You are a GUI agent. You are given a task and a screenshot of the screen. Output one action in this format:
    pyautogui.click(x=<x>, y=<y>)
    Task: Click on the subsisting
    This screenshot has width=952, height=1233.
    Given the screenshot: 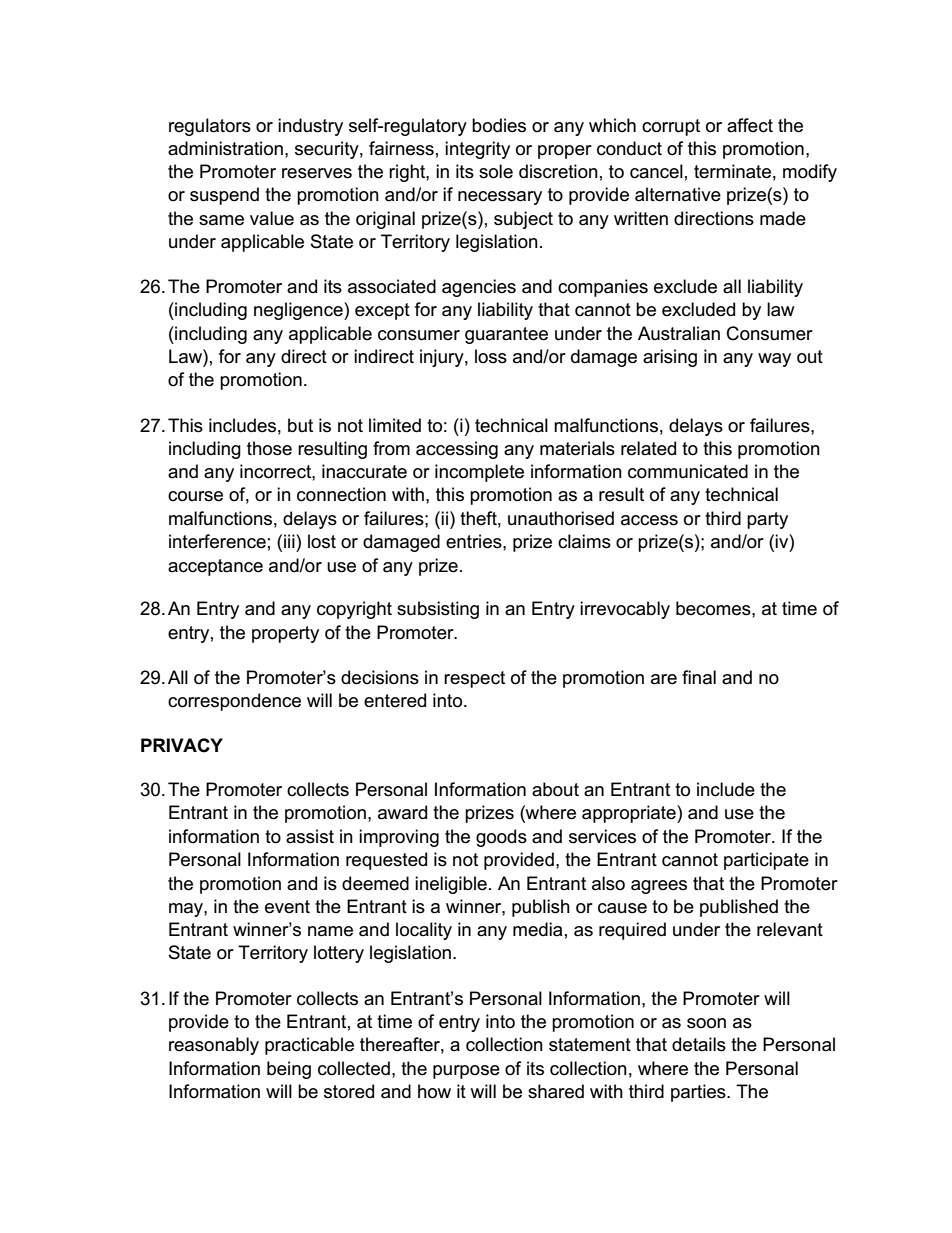 What is the action you would take?
    pyautogui.click(x=438, y=610)
